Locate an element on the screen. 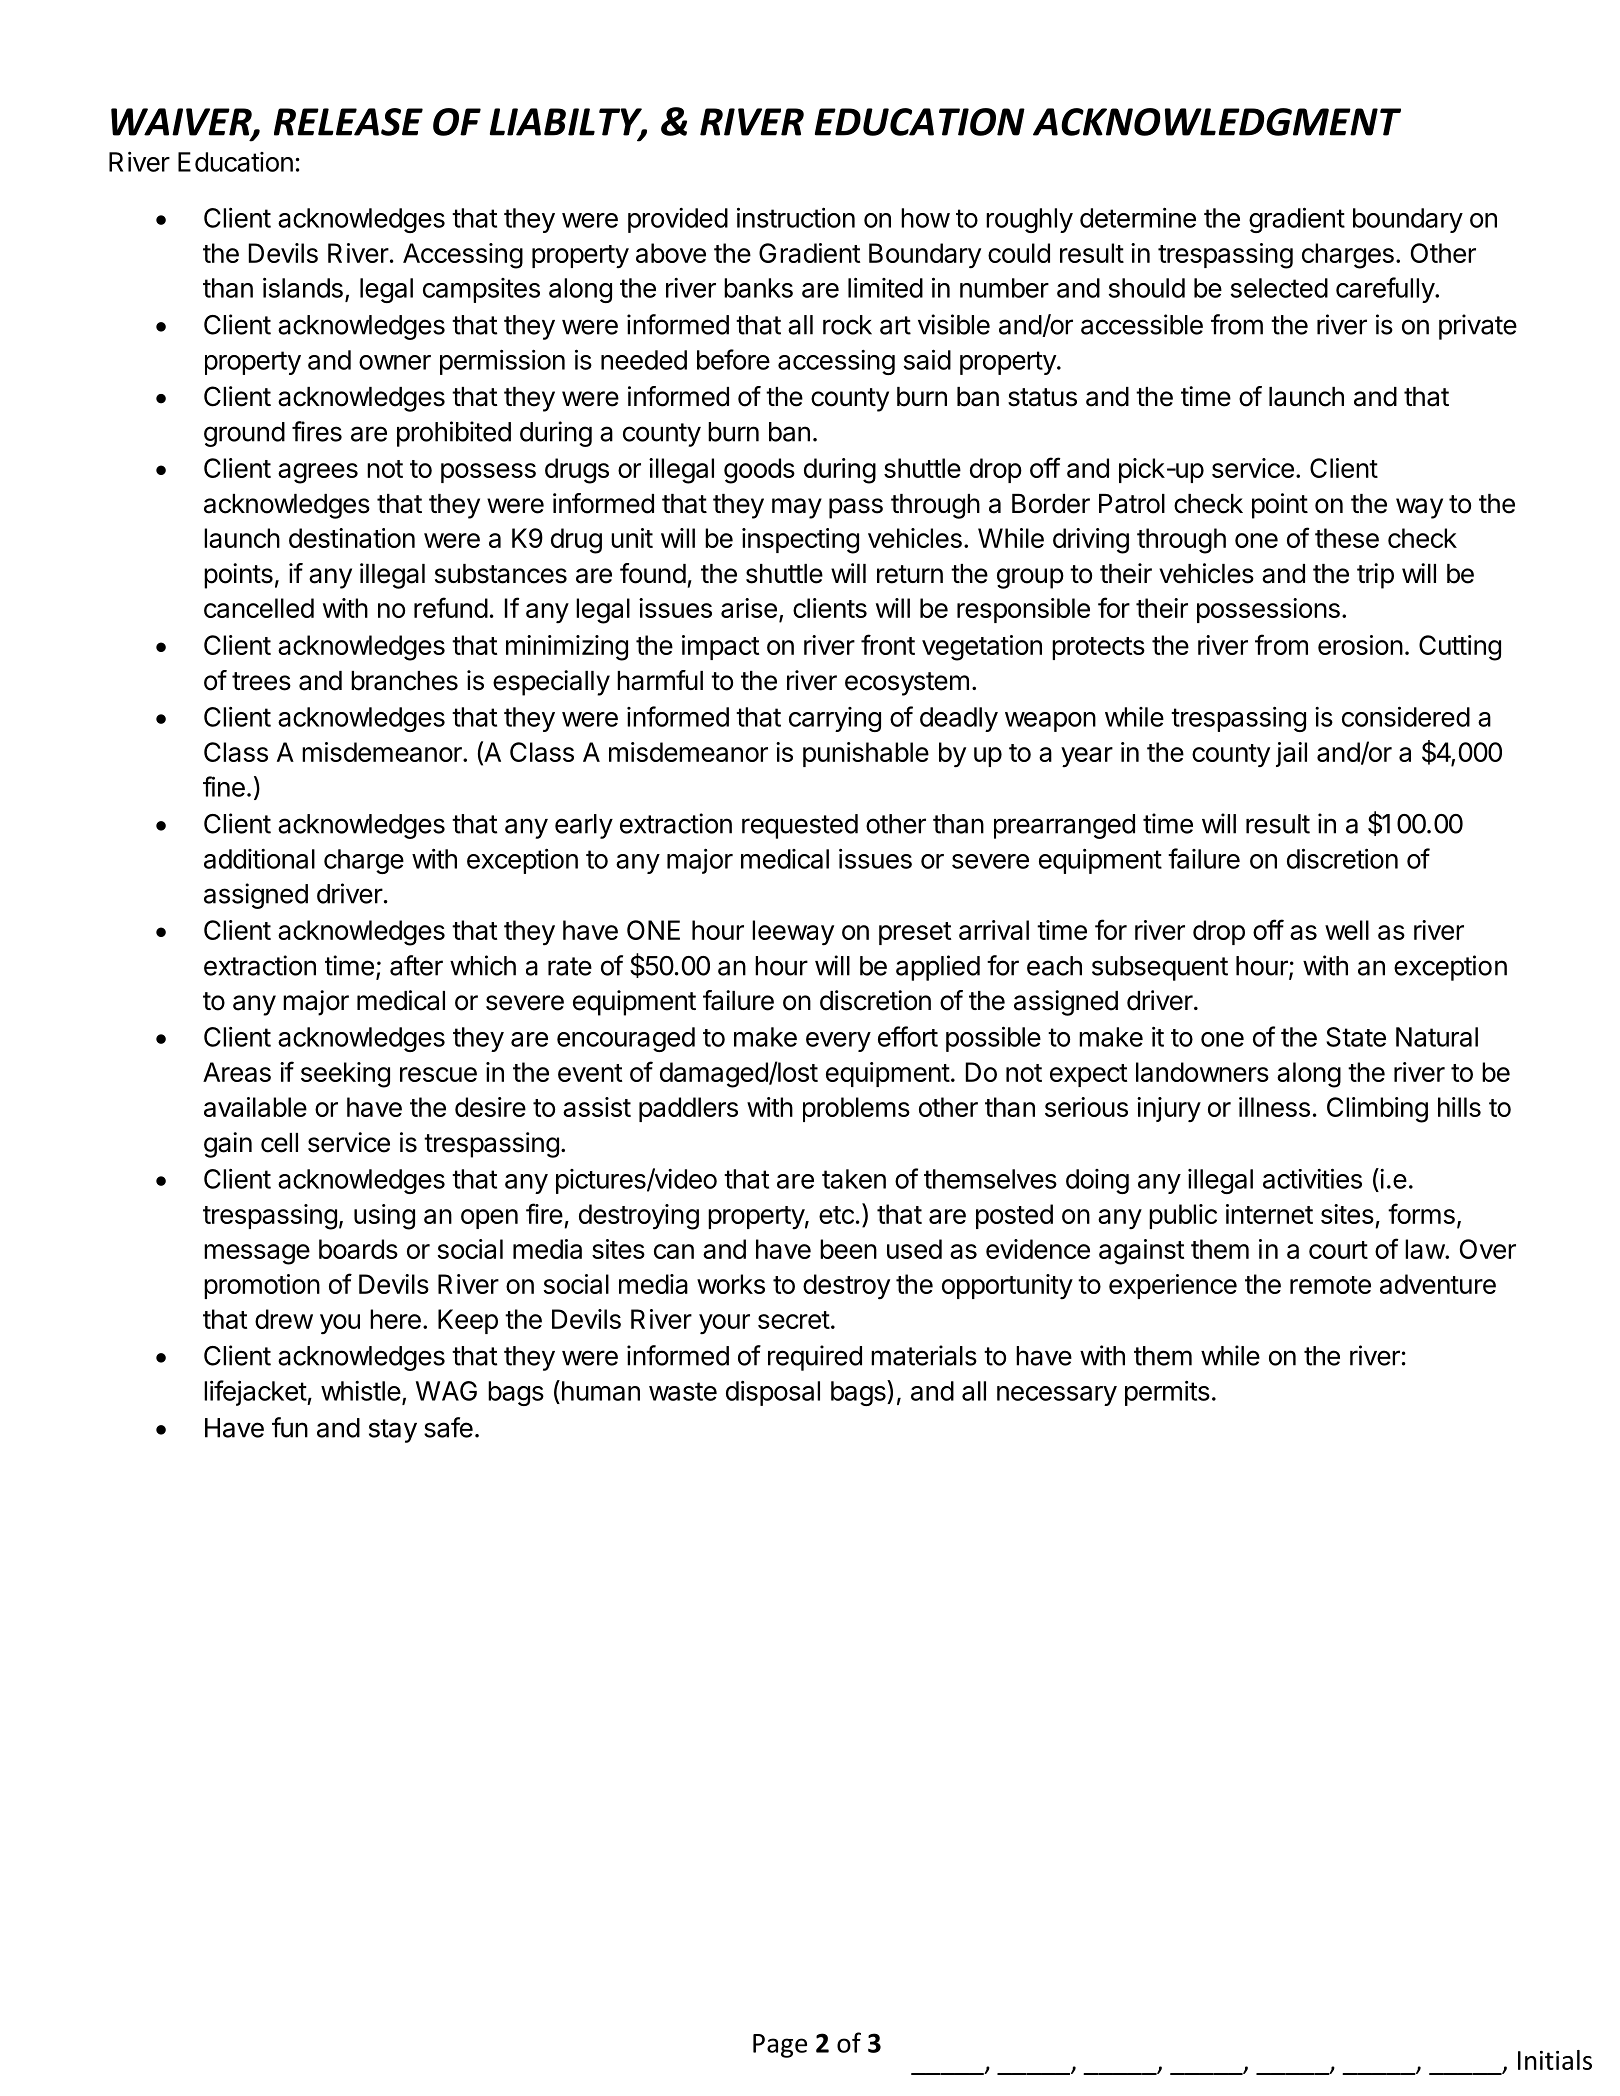 The width and height of the screenshot is (1620, 2096). branches is located at coordinates (404, 681).
